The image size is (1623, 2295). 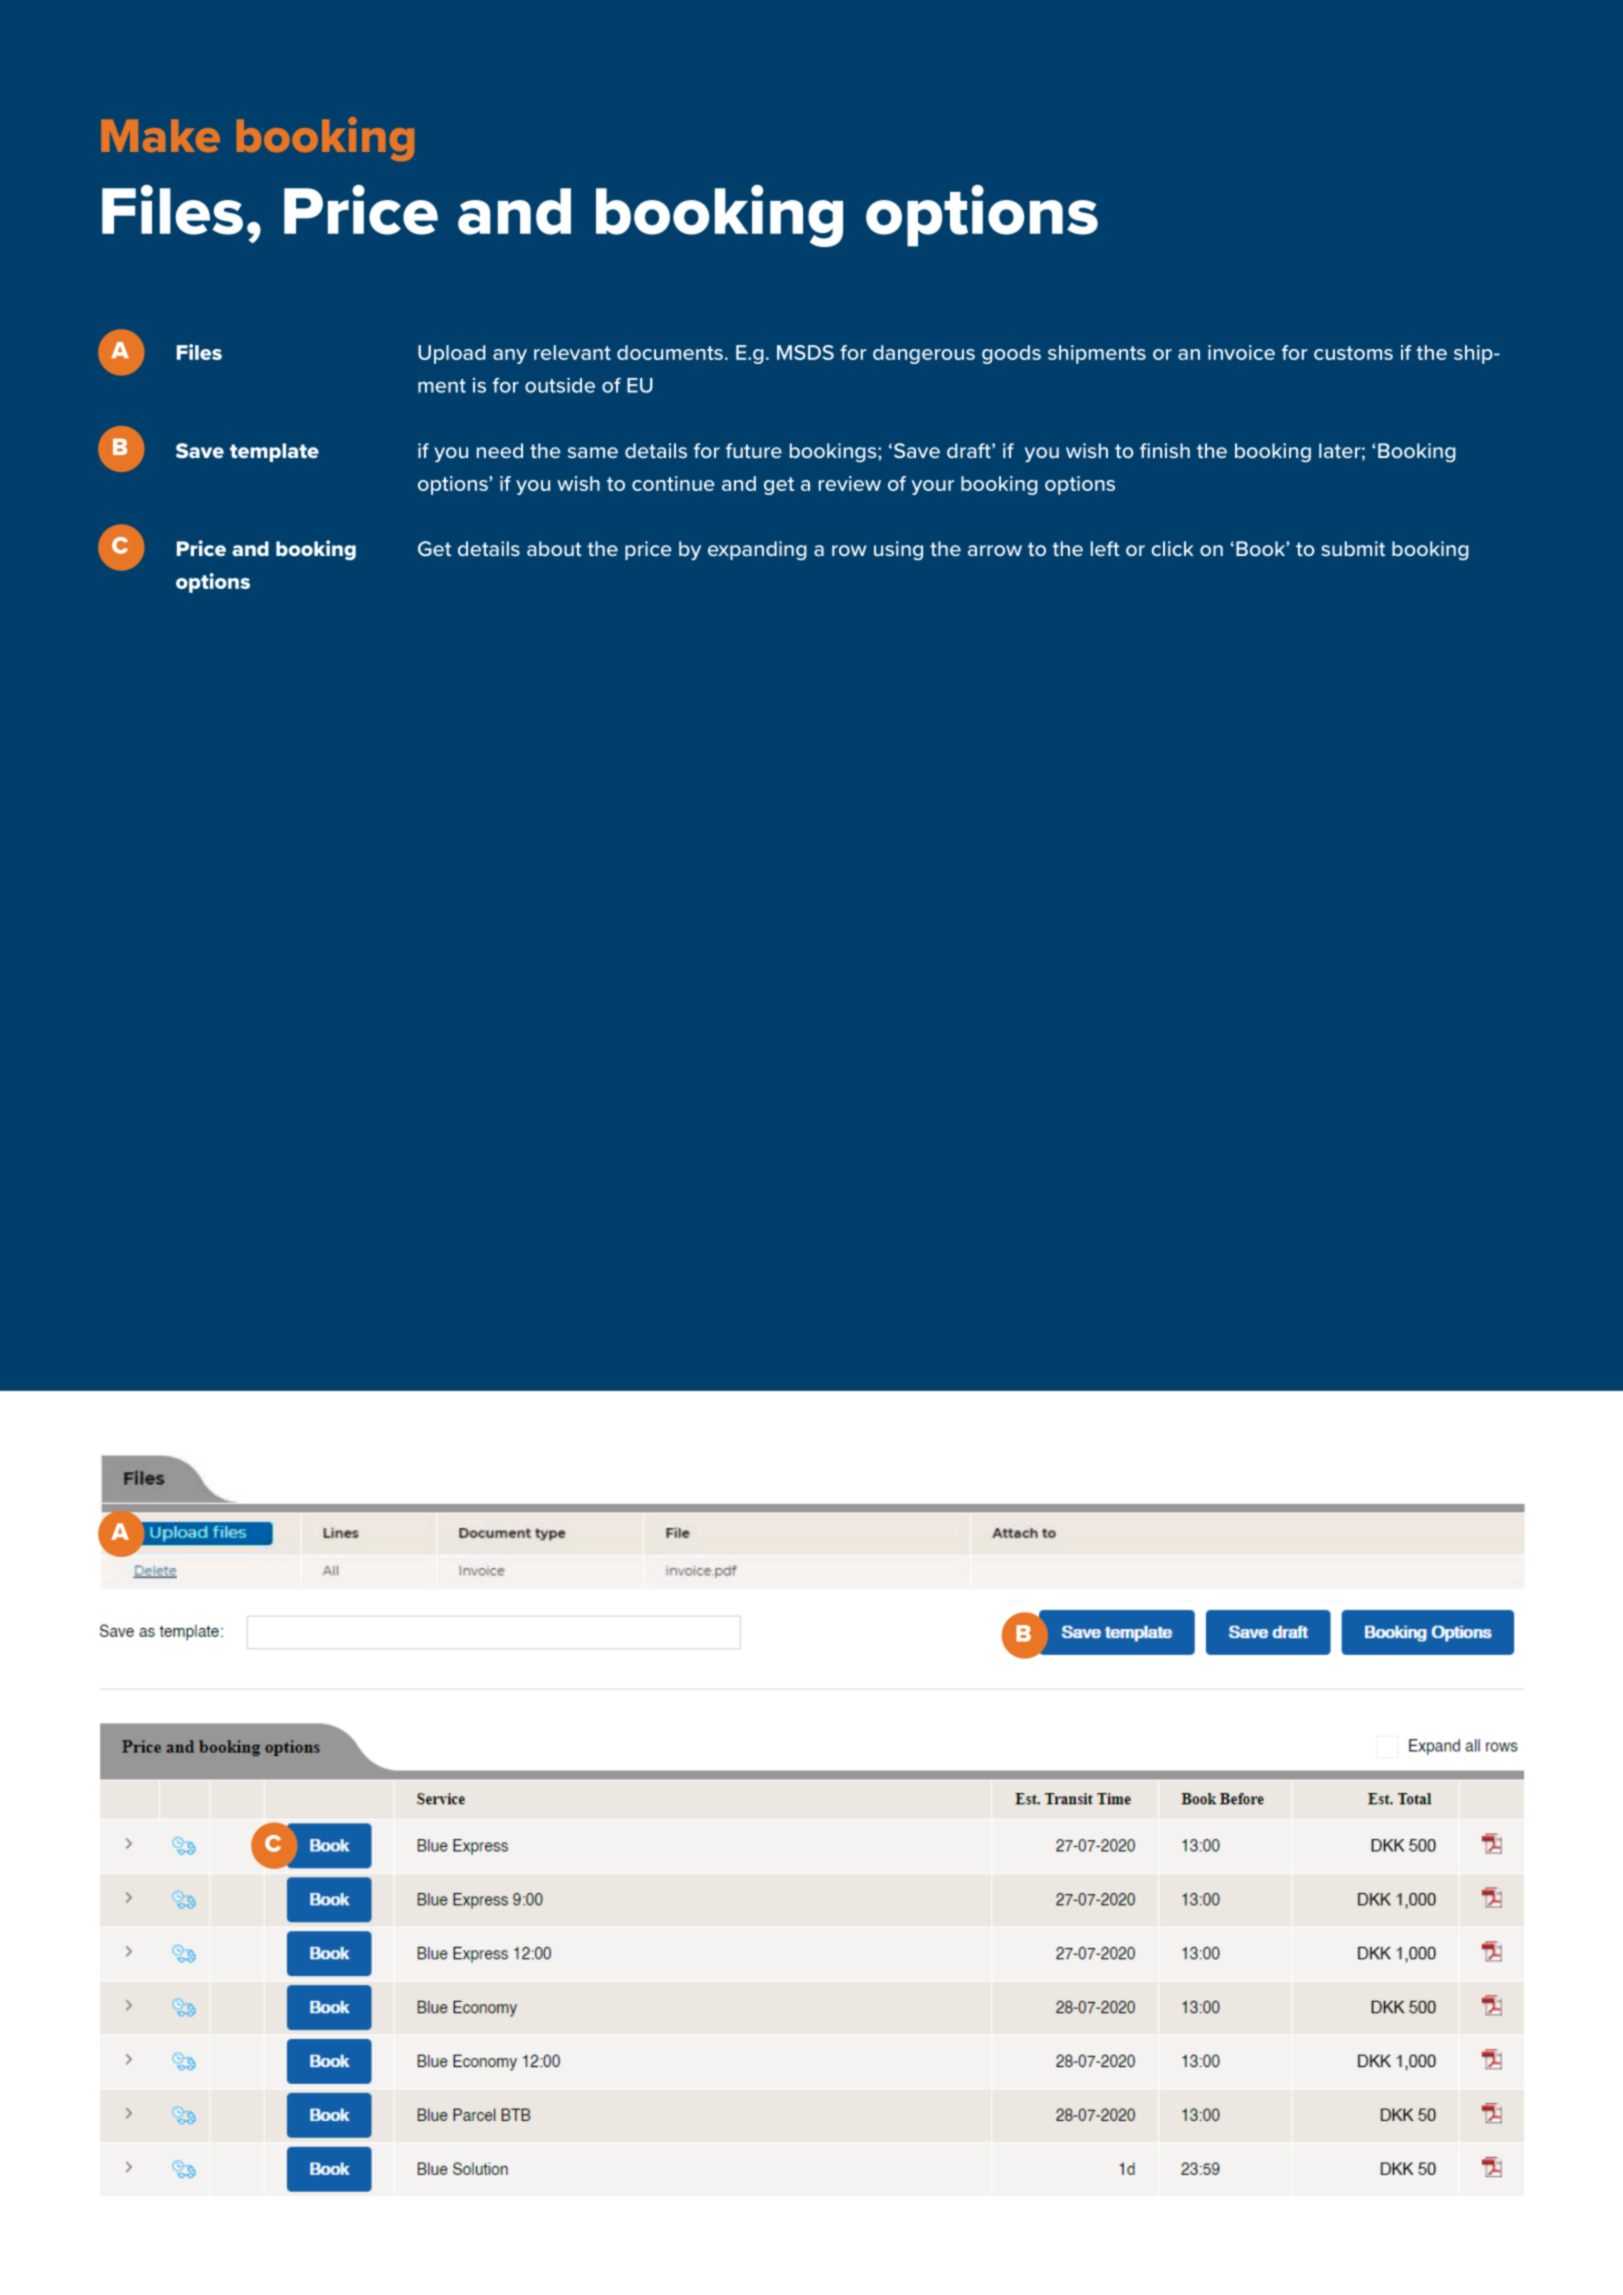 What do you see at coordinates (452, 354) in the screenshot?
I see `Upload` at bounding box center [452, 354].
